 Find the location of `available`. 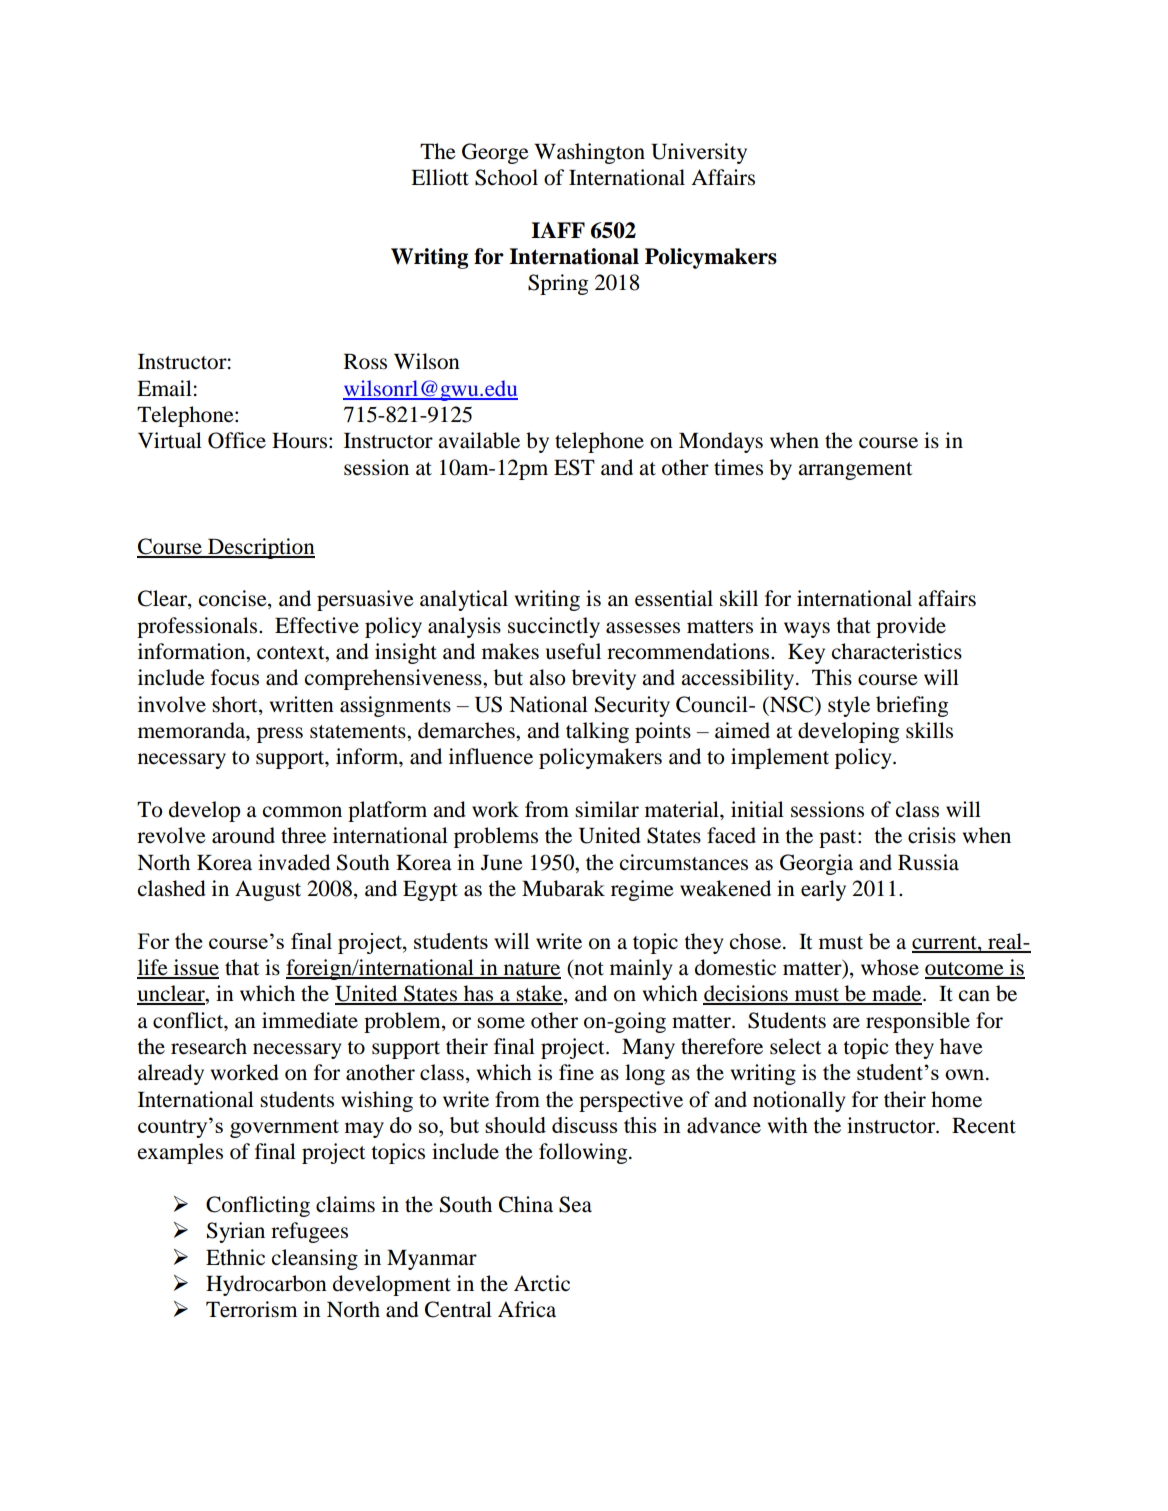

available is located at coordinates (479, 440).
